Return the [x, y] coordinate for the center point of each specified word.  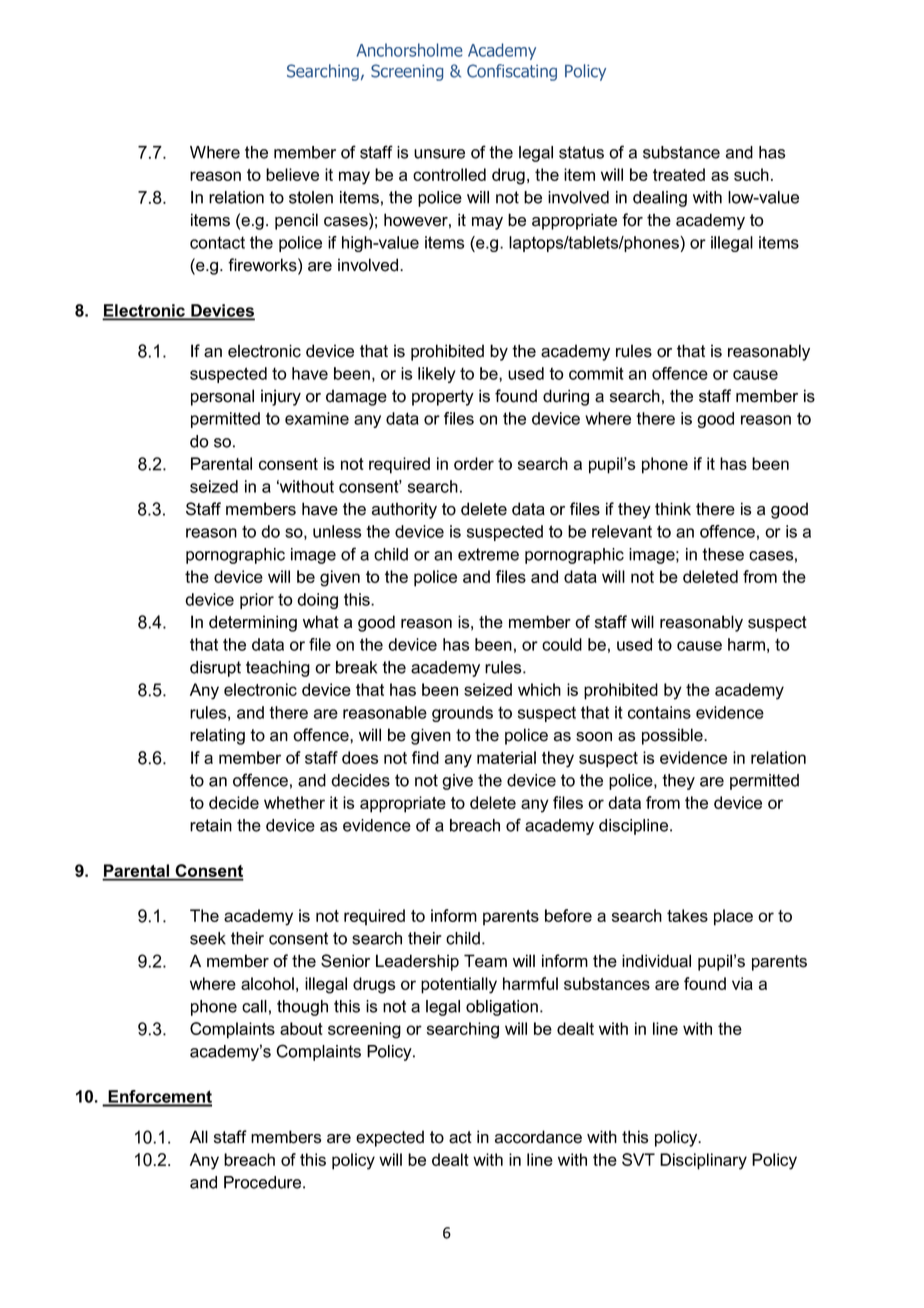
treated [679, 174]
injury [281, 397]
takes [687, 915]
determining [253, 623]
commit [596, 373]
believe [292, 174]
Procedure [264, 1182]
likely [437, 375]
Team [485, 961]
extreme [488, 554]
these [723, 554]
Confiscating [512, 72]
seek [208, 938]
